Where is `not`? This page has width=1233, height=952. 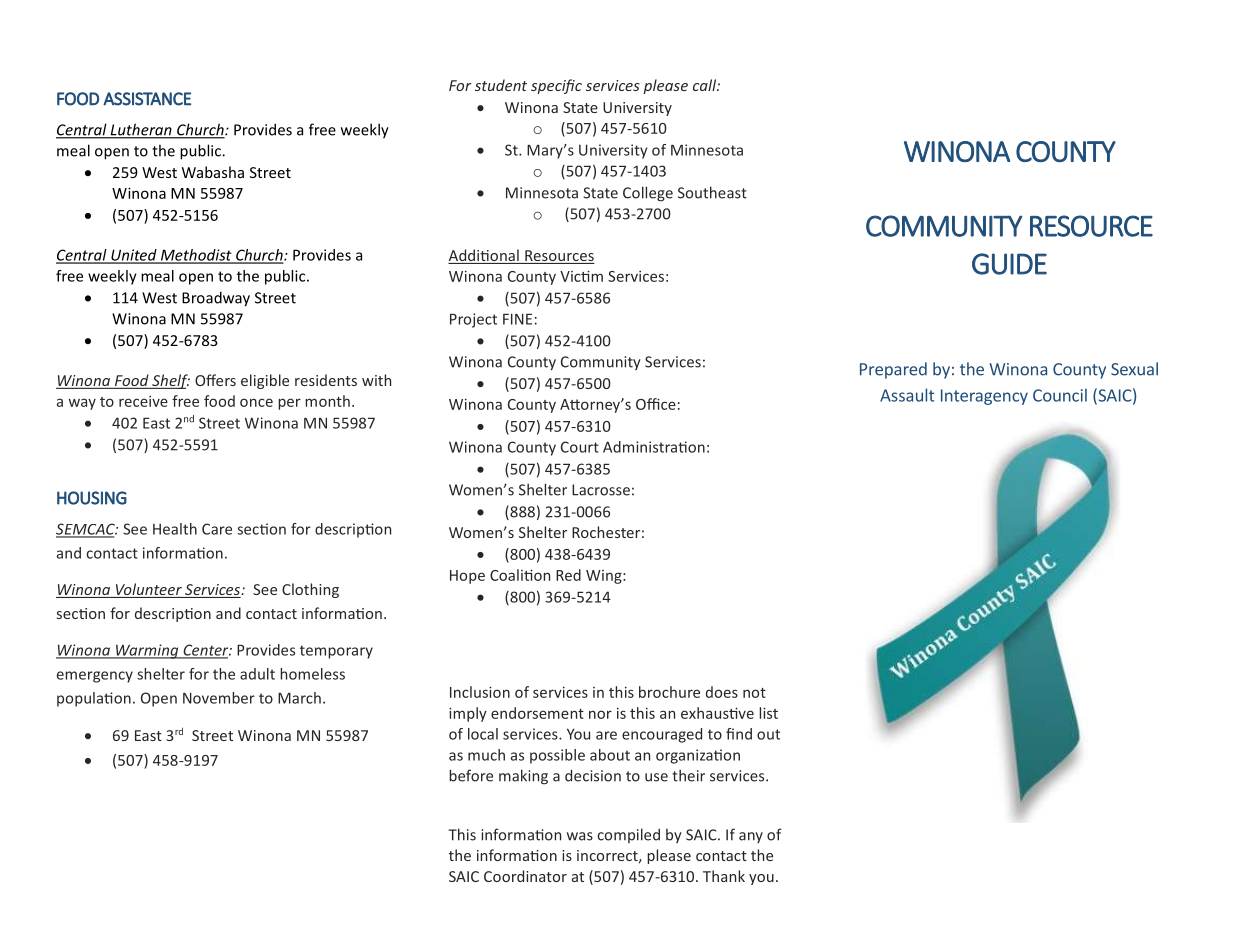
not is located at coordinates (754, 693).
